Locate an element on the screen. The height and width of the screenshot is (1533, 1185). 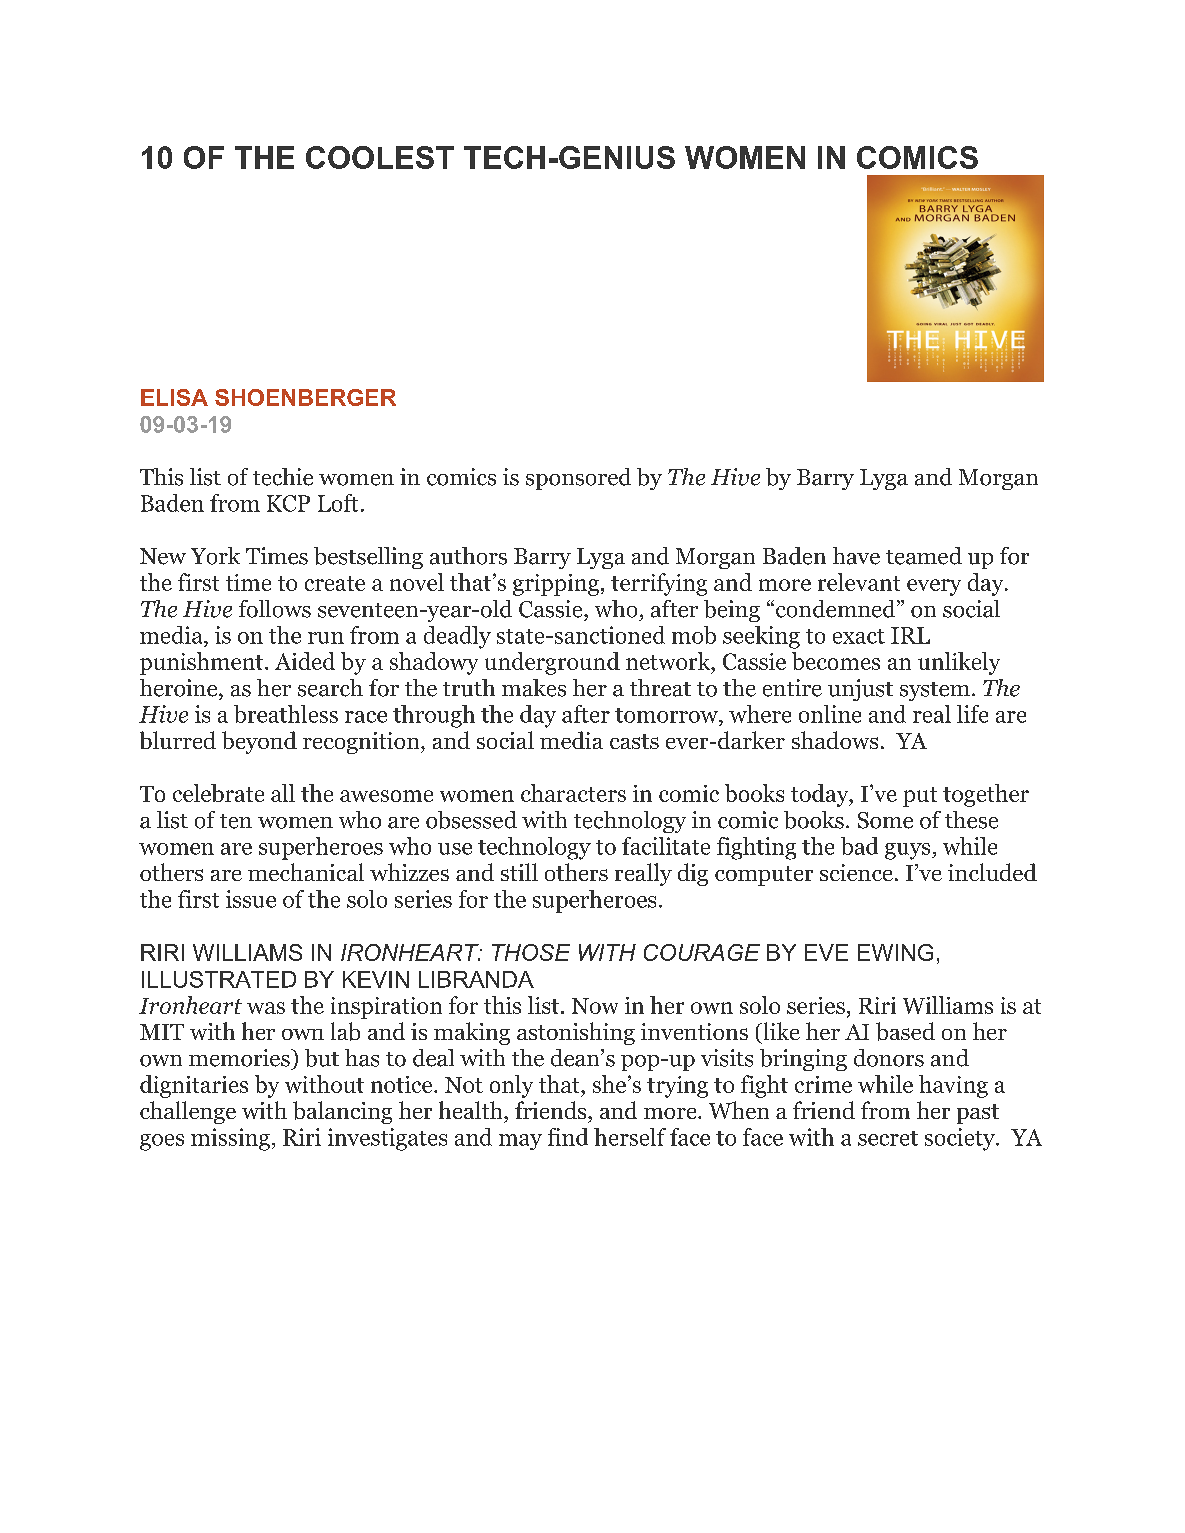
ten is located at coordinates (236, 821).
